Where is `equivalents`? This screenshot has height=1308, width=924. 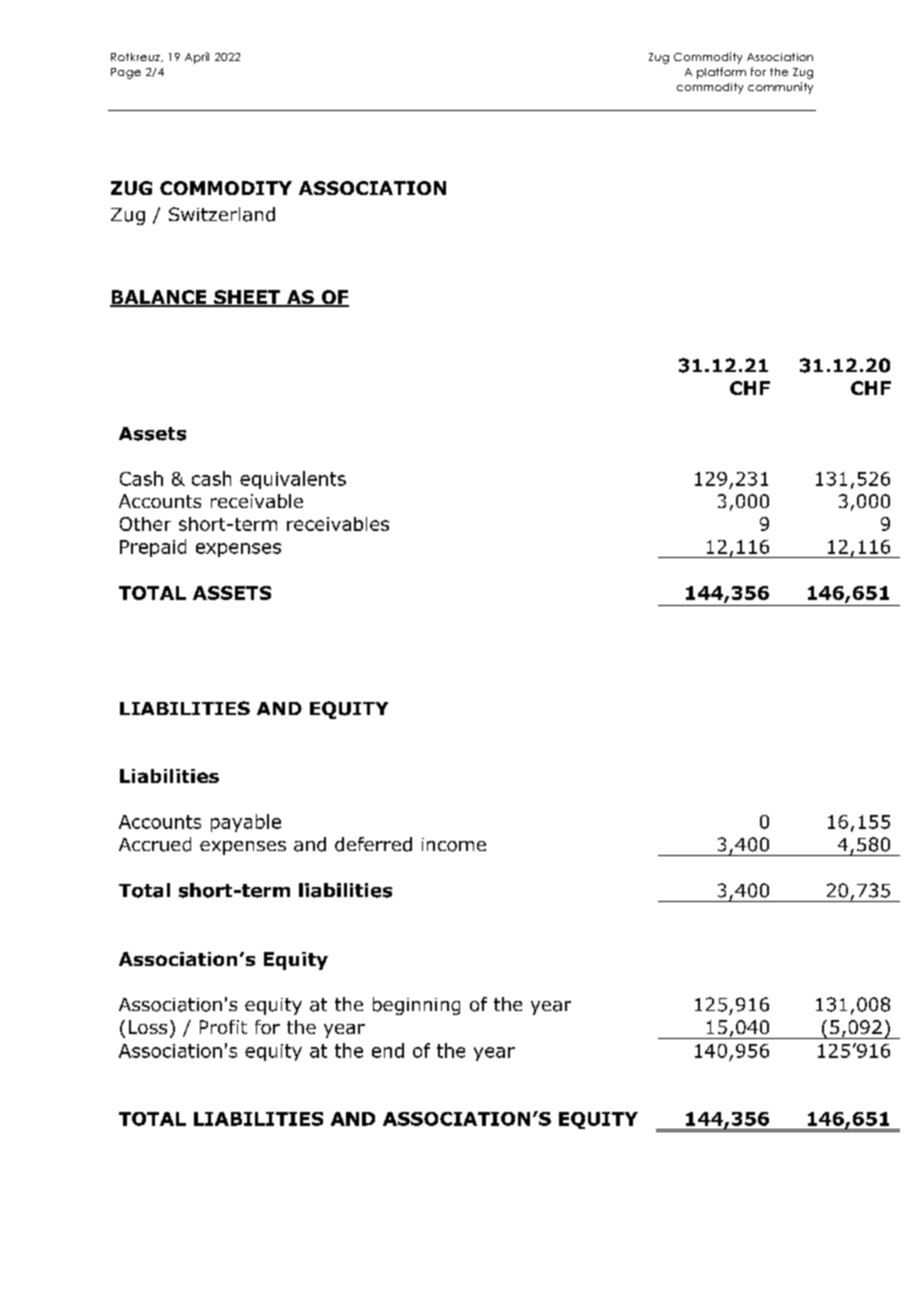
equivalents is located at coordinates (293, 480).
